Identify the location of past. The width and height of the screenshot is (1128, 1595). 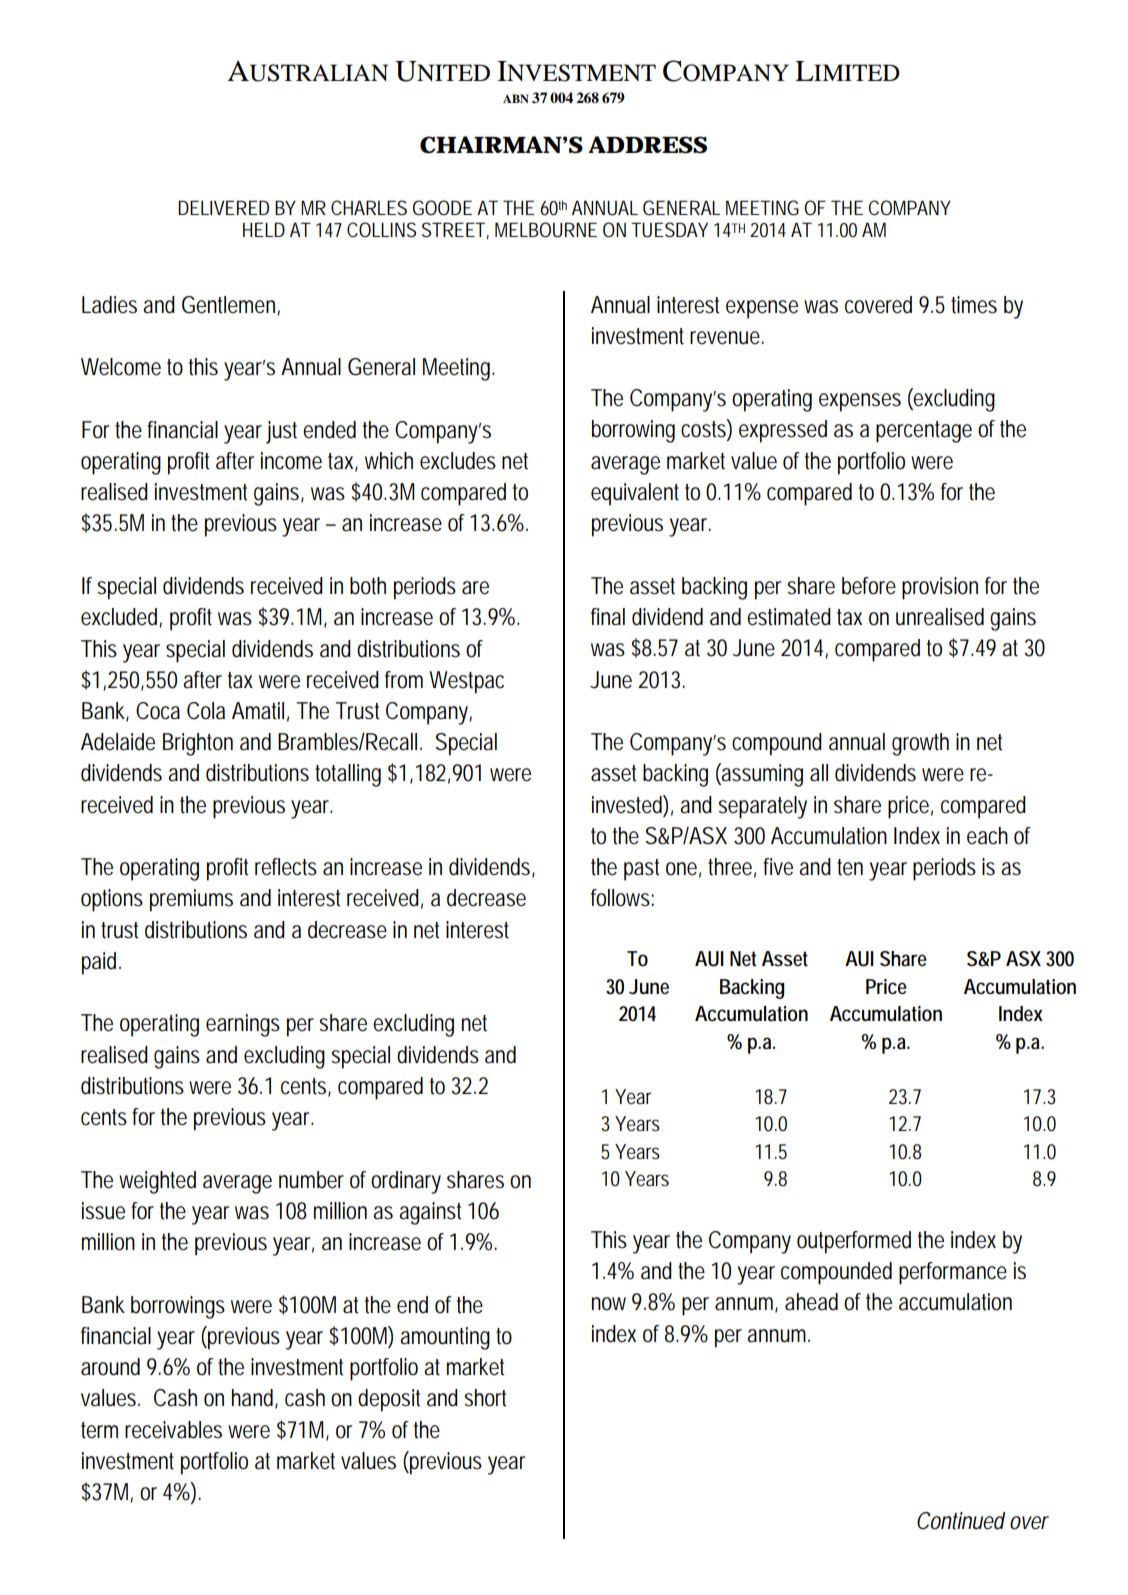
(641, 870).
